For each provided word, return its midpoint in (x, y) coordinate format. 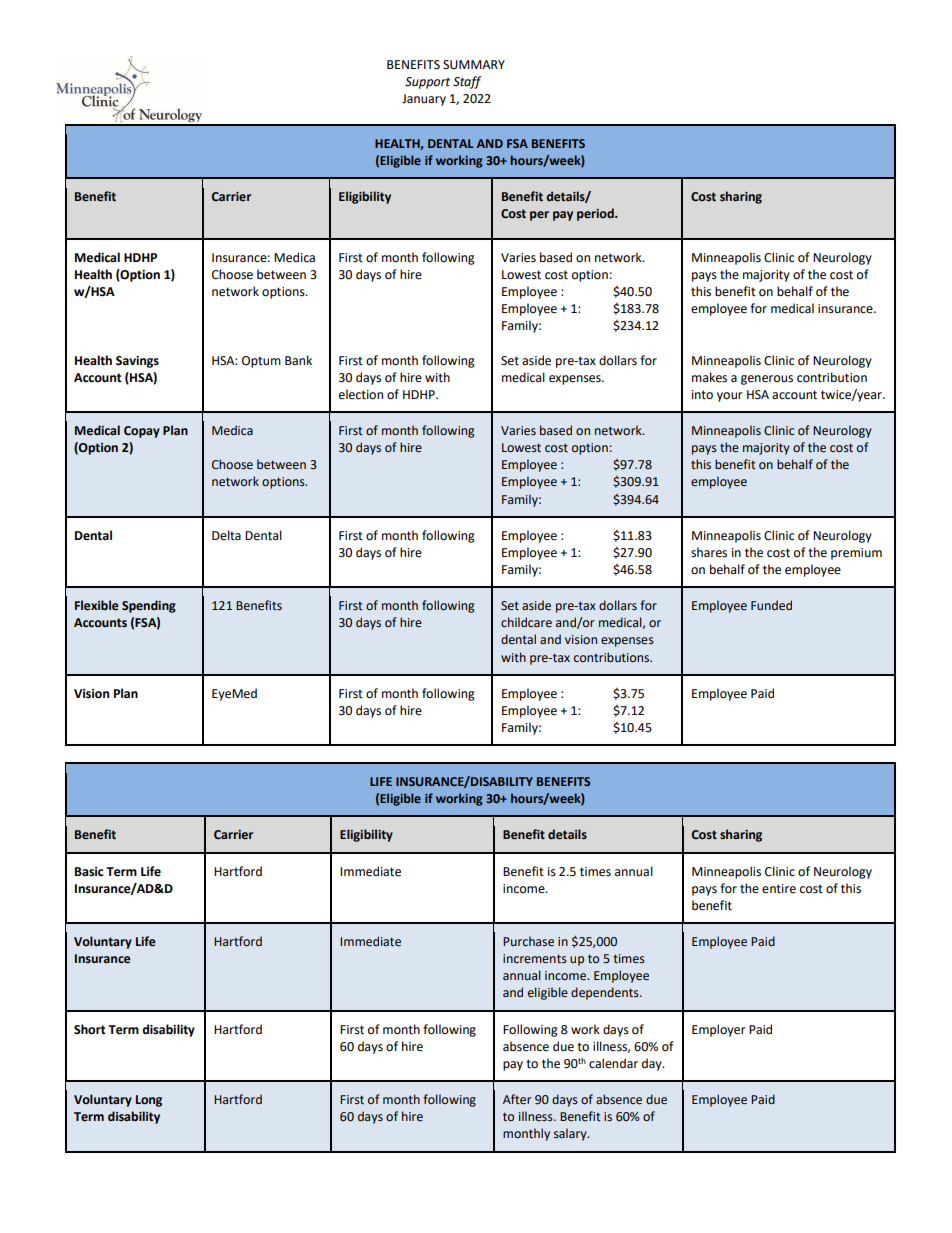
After (517, 1099)
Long (149, 1101)
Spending (149, 606)
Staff (467, 82)
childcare (526, 622)
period (596, 214)
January (424, 100)
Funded (771, 605)
